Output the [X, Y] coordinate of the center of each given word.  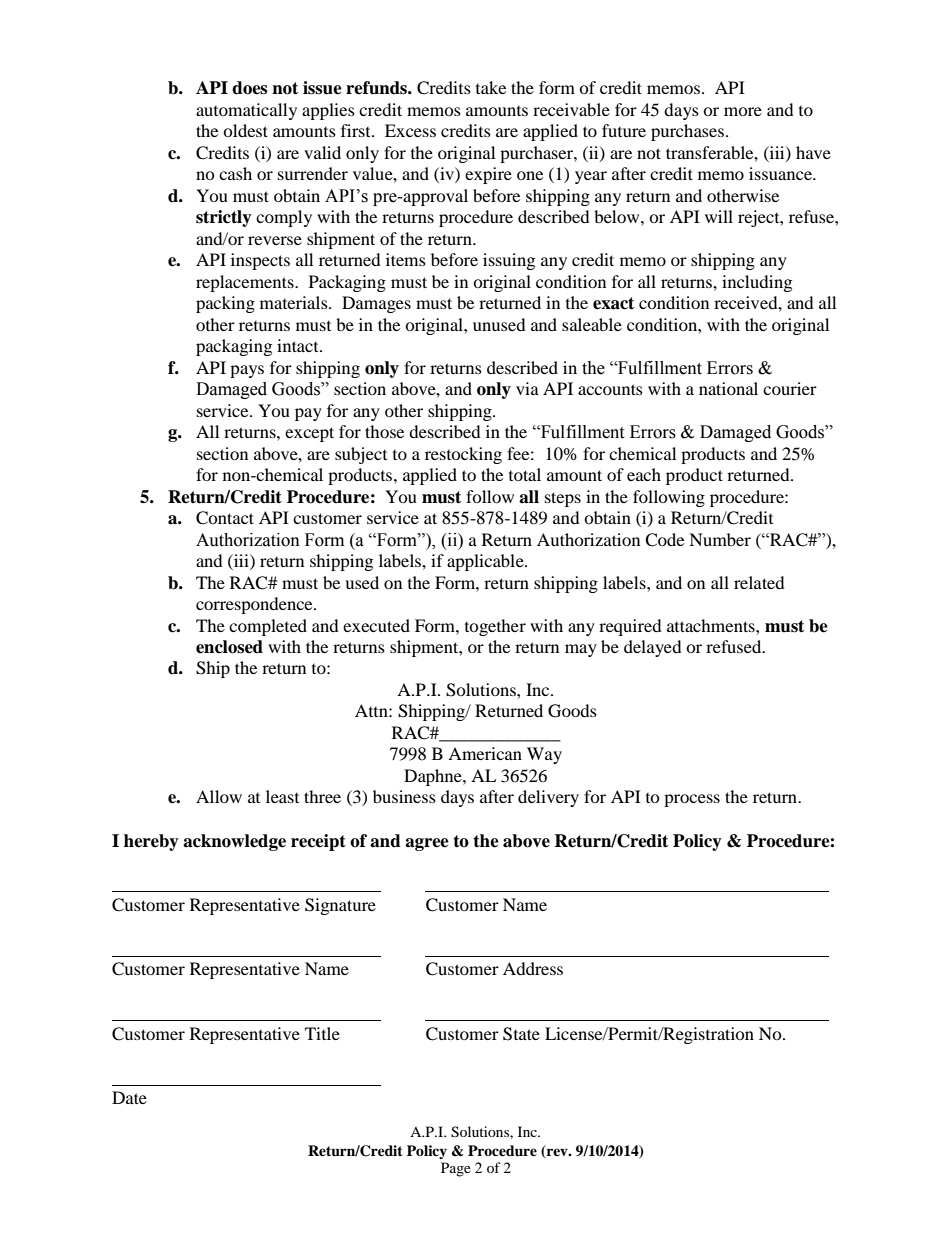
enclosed [229, 647]
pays [247, 371]
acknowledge [234, 842]
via [527, 388]
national [728, 388]
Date [129, 1097]
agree [427, 844]
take [491, 87]
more [743, 111]
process [692, 800]
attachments [712, 625]
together [495, 627]
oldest [245, 130]
